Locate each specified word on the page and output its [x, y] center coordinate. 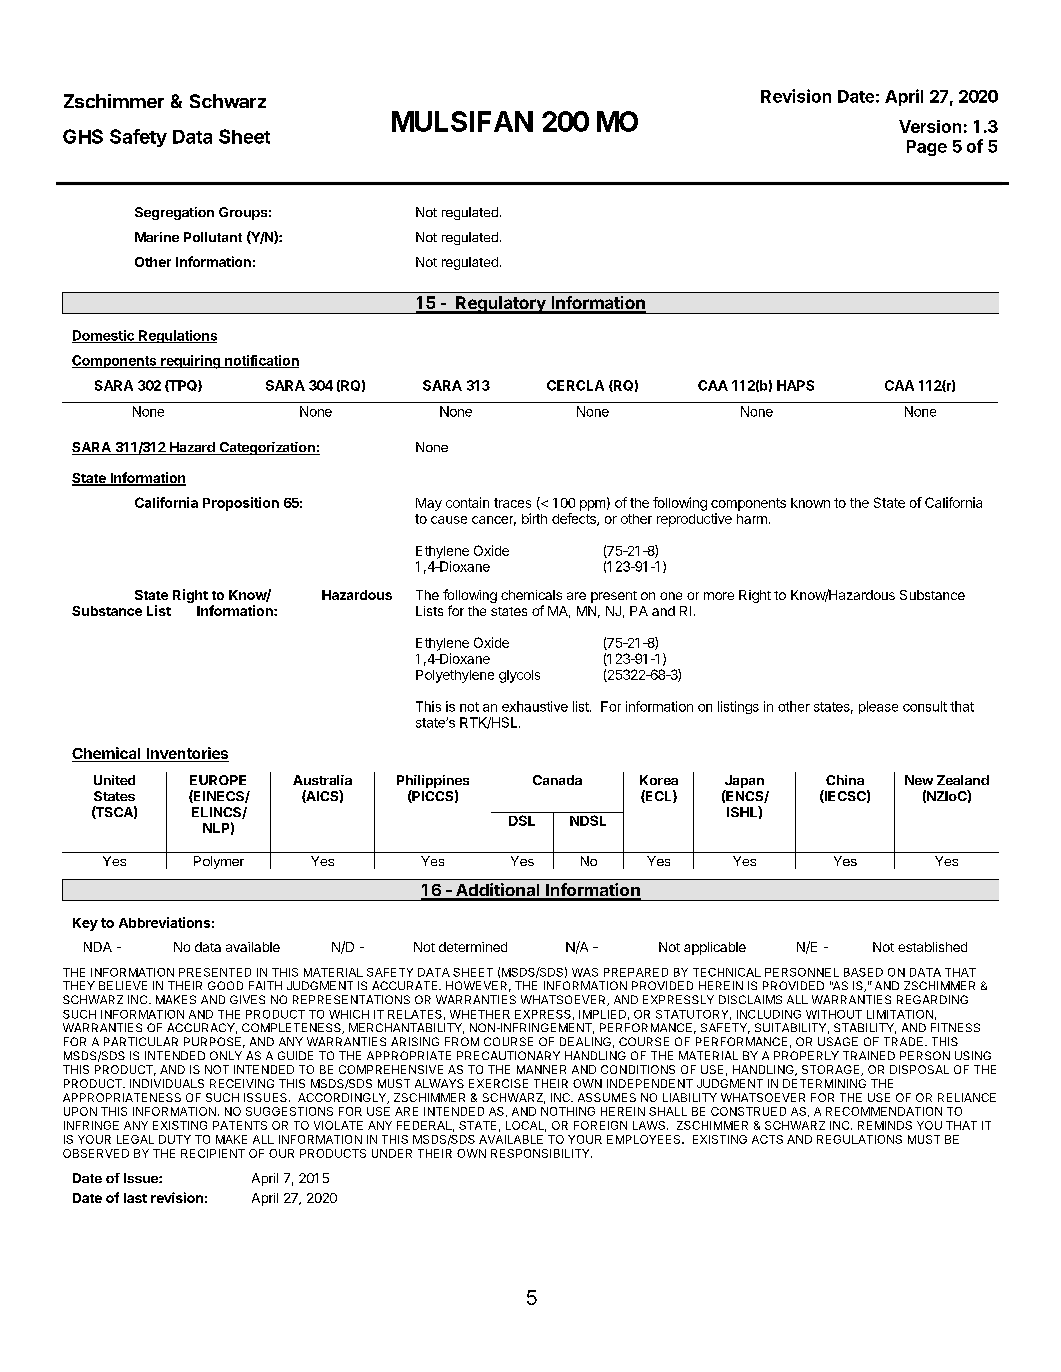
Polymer [219, 862]
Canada [557, 780]
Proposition [241, 504]
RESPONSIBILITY [541, 1153]
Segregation [174, 213]
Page [927, 148]
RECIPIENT [213, 1153]
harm [752, 519]
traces [512, 503]
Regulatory [501, 305]
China [845, 780]
